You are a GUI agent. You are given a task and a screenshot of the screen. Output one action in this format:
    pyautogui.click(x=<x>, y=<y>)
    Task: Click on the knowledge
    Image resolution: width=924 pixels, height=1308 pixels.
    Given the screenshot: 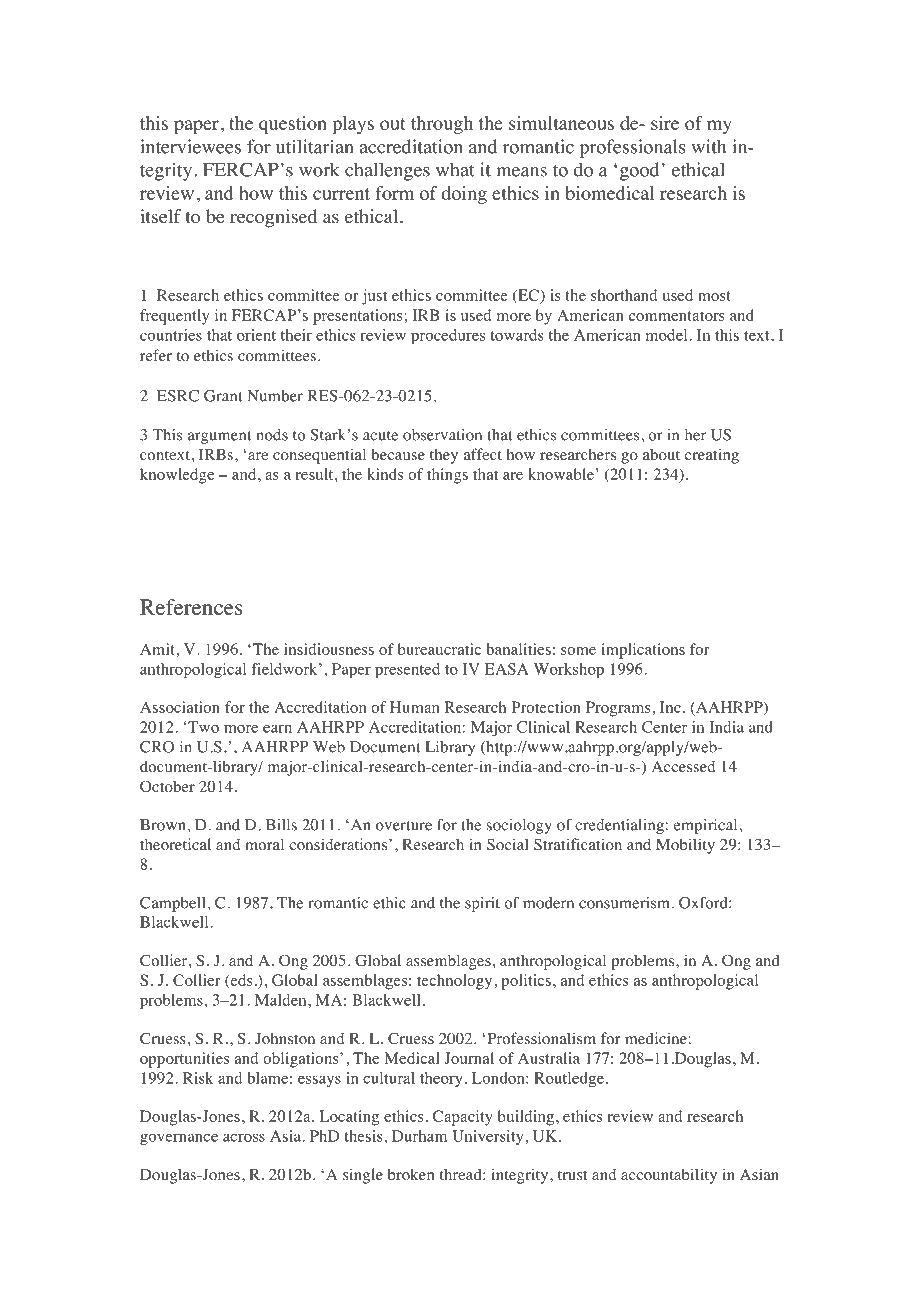 What is the action you would take?
    pyautogui.click(x=177, y=476)
